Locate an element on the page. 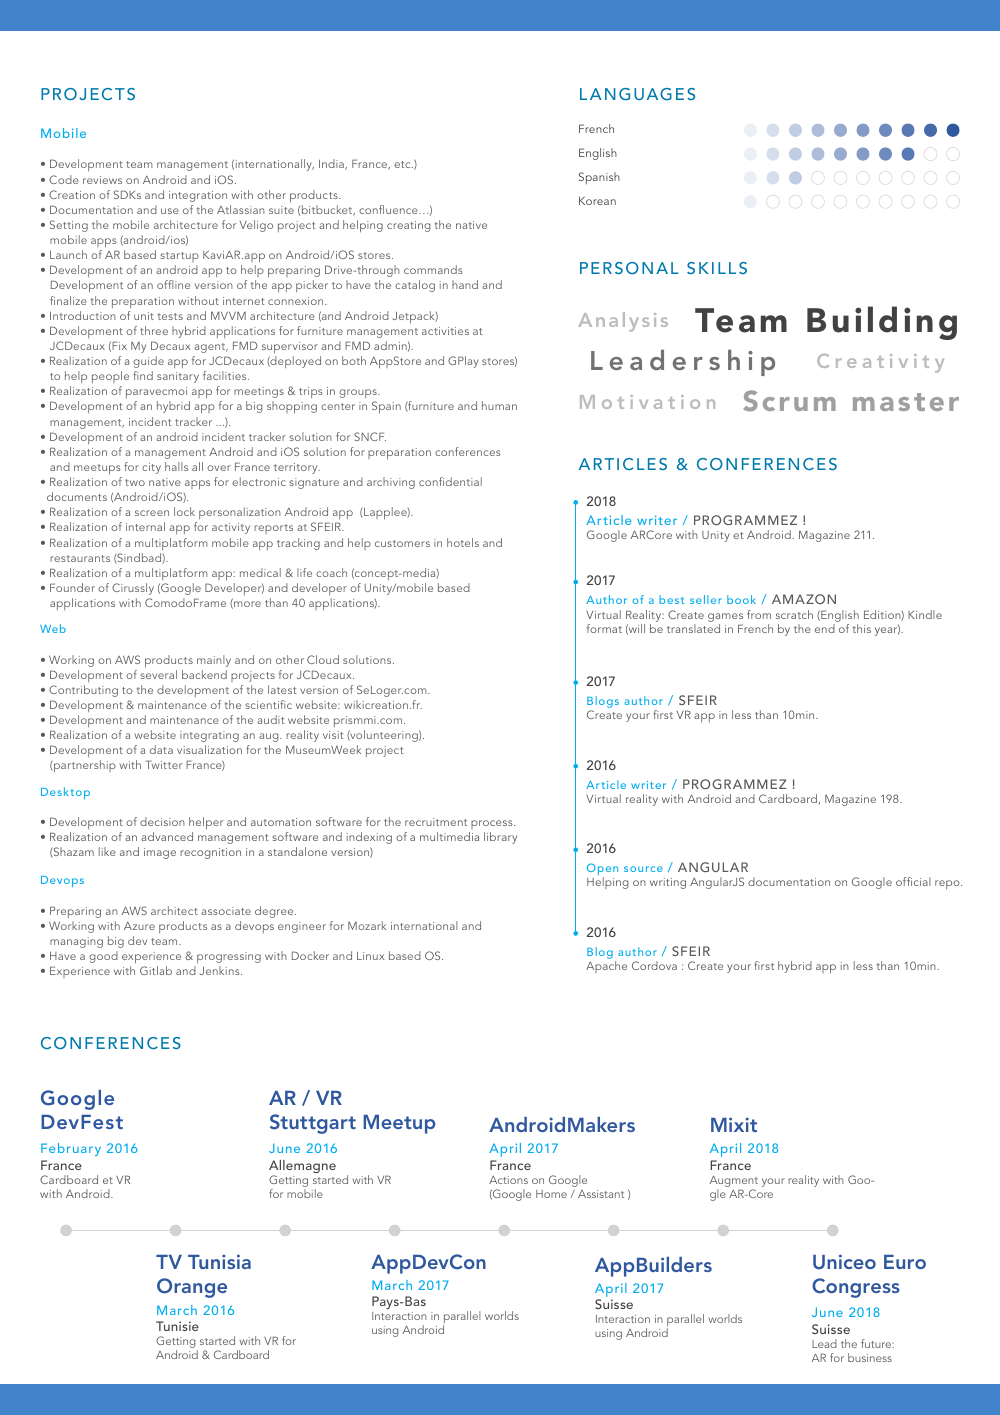 This document has width=1000, height=1415. integration is located at coordinates (198, 196).
